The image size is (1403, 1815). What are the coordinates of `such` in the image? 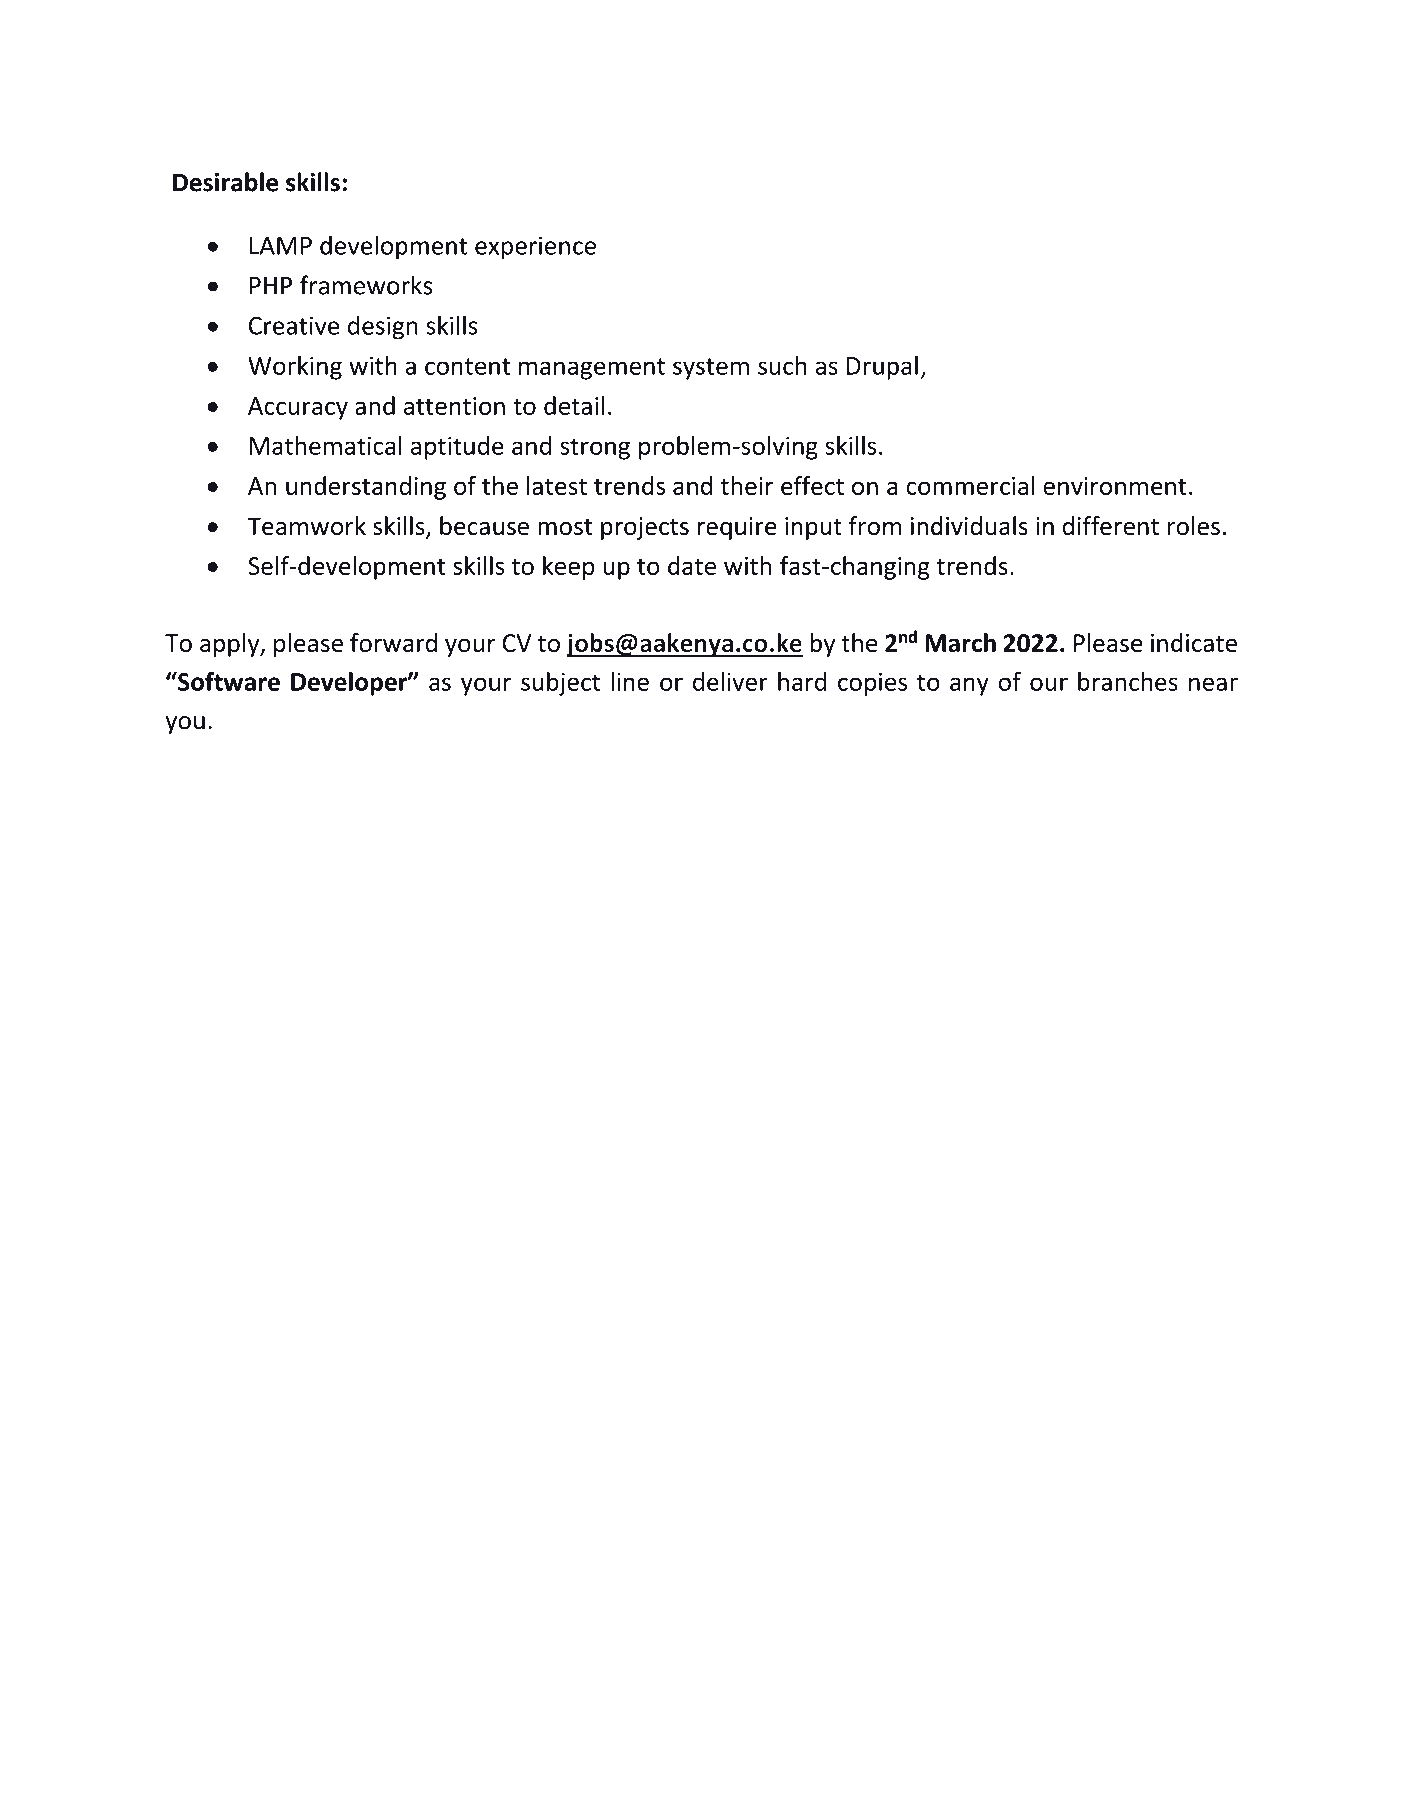 It's located at (782, 365).
